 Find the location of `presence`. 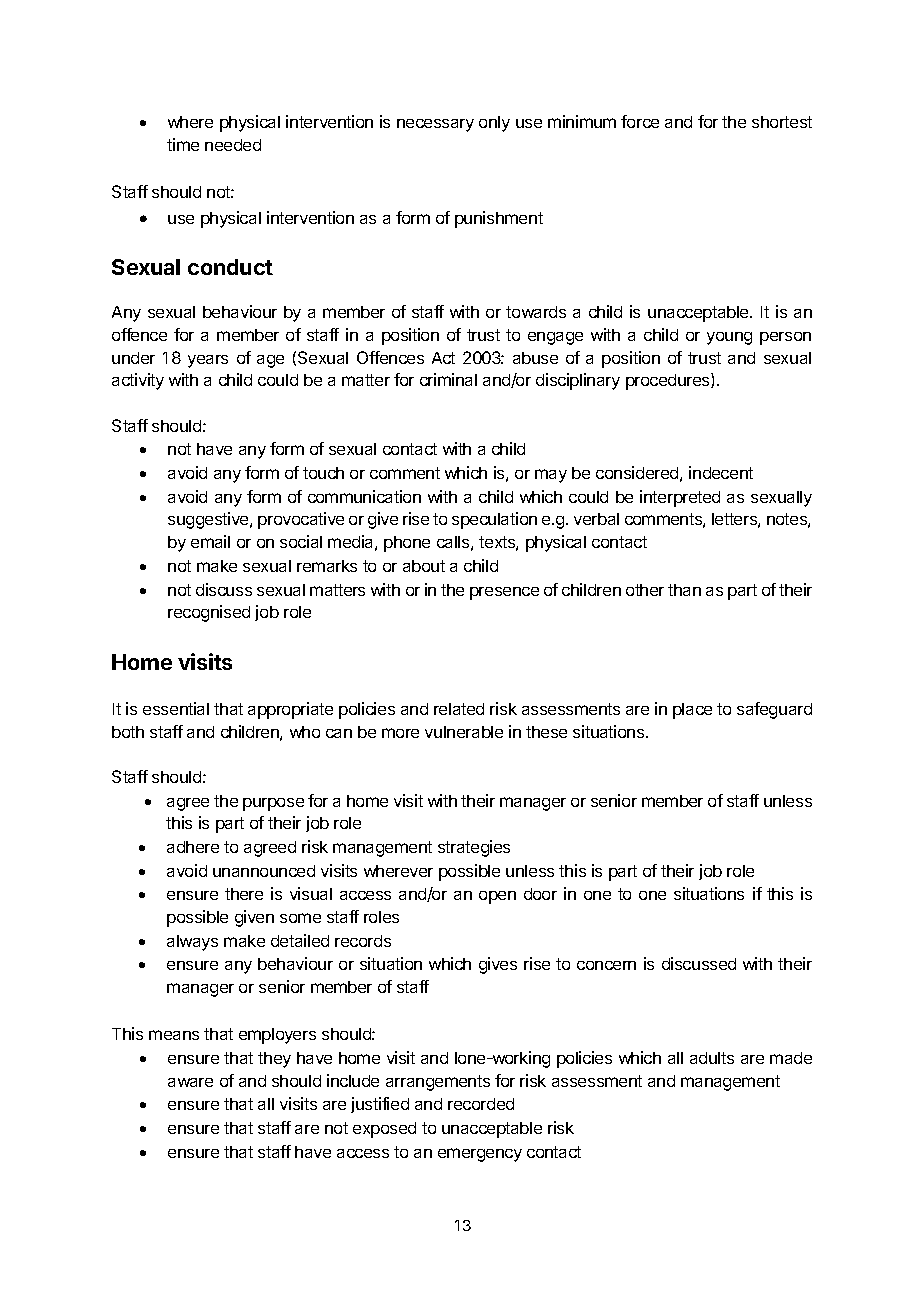

presence is located at coordinates (504, 593).
